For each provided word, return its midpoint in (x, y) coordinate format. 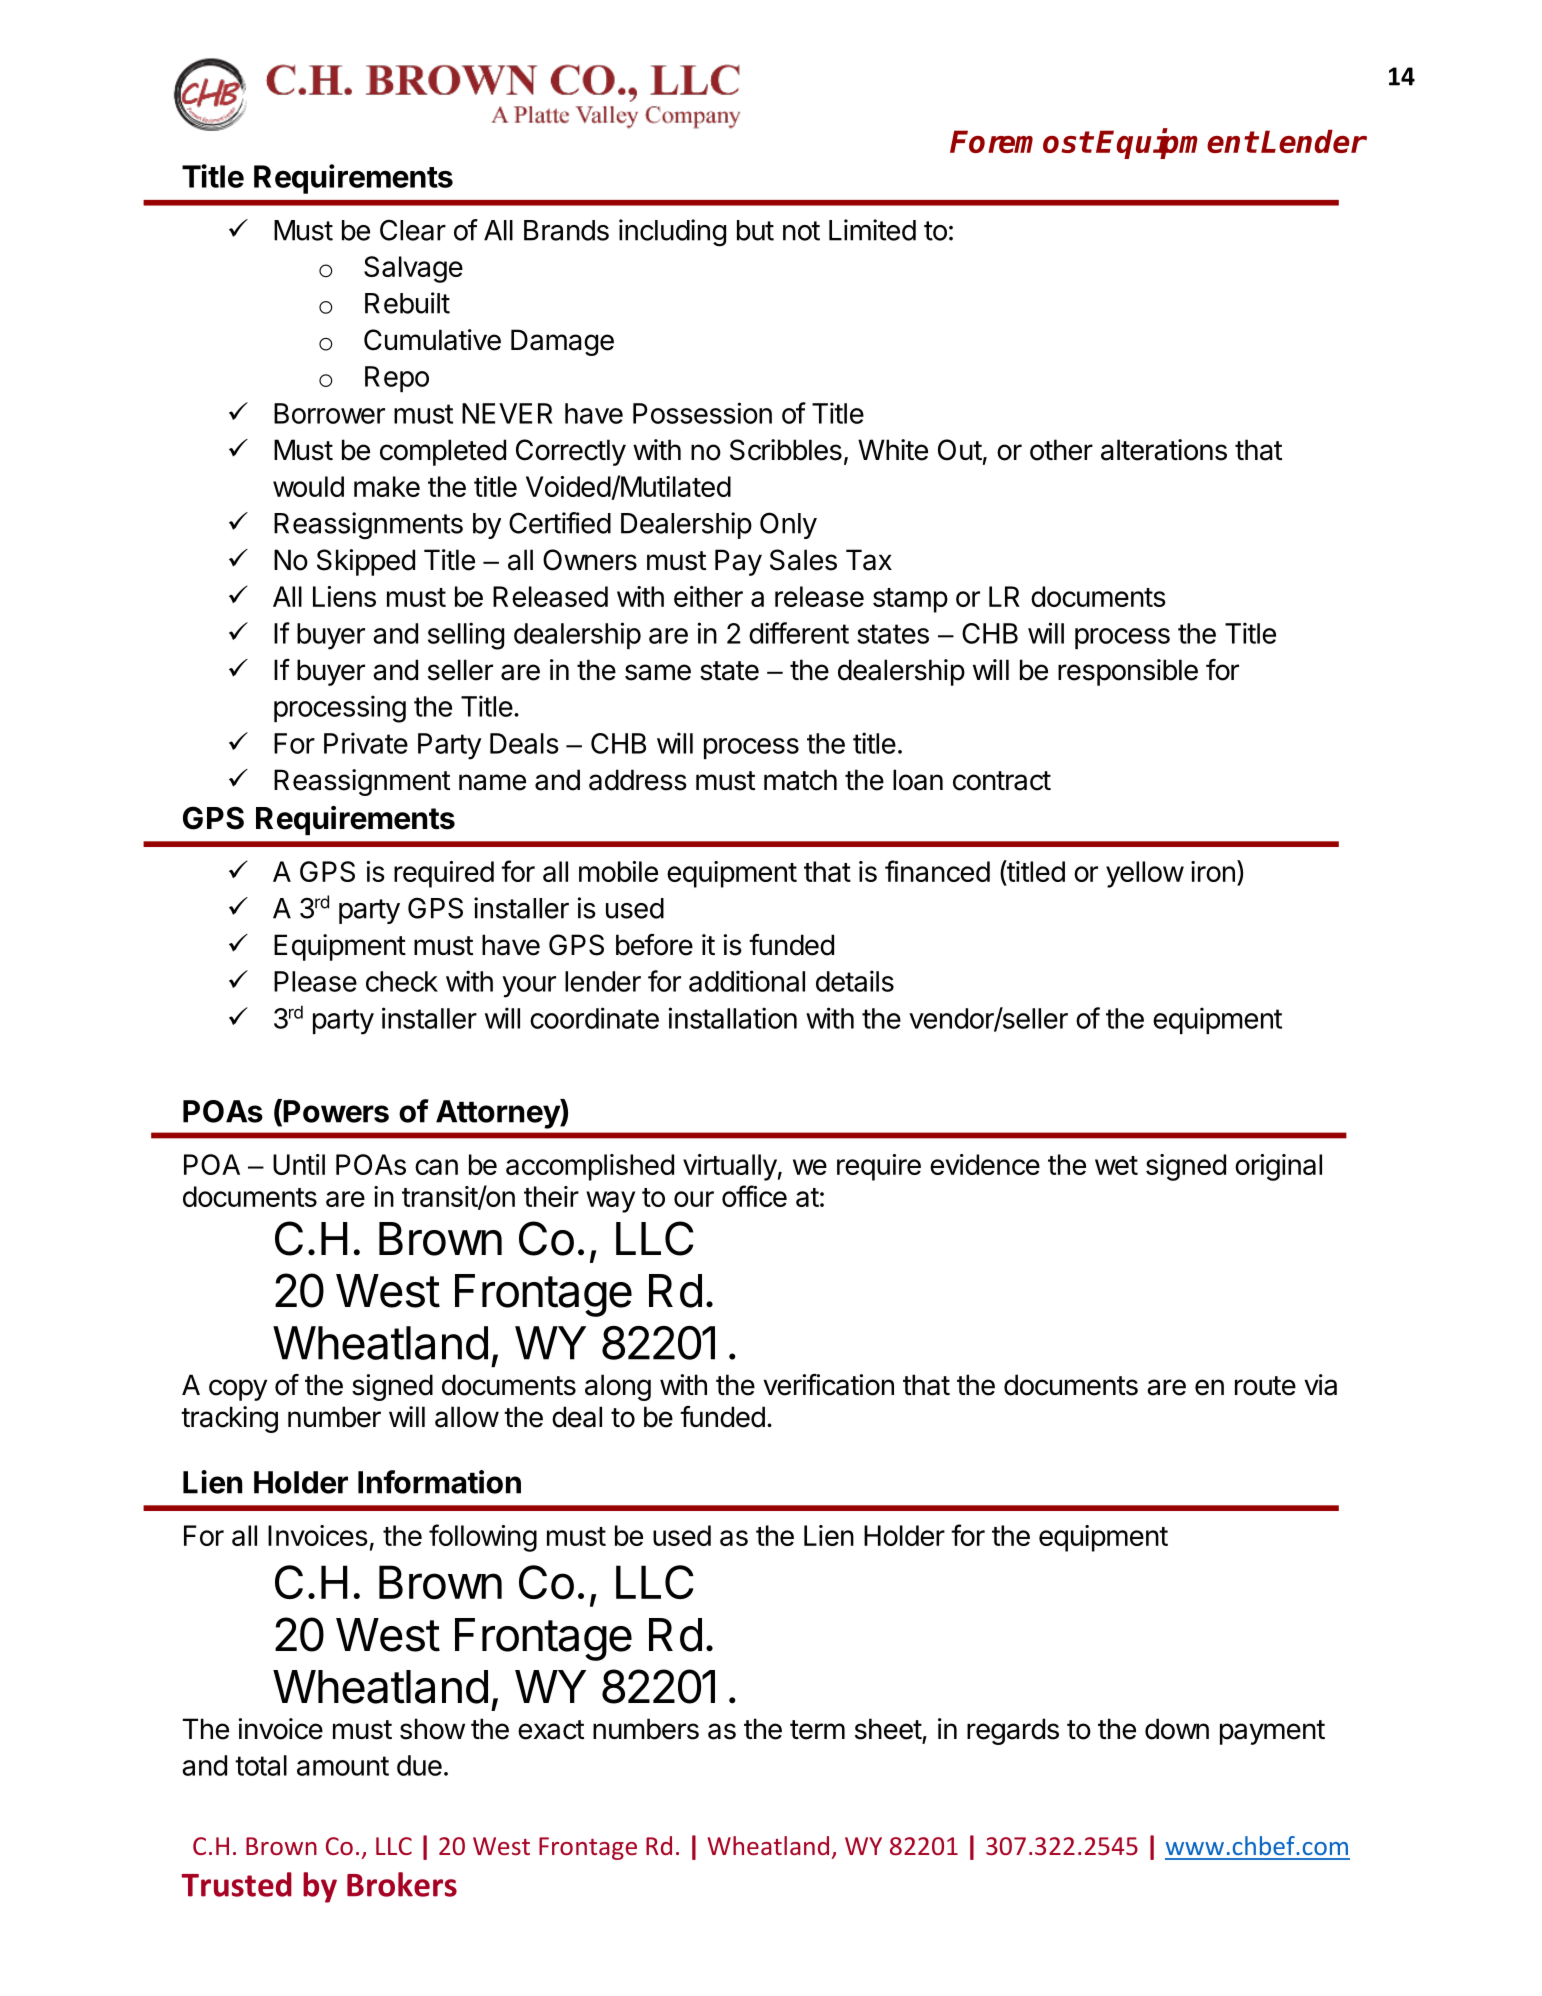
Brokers (402, 1884)
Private (366, 743)
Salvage (413, 269)
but (755, 230)
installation (733, 1018)
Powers (336, 1111)
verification (828, 1385)
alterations (1164, 450)
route (1265, 1386)
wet (1116, 1165)
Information (439, 1482)
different (799, 633)
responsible (1128, 672)
